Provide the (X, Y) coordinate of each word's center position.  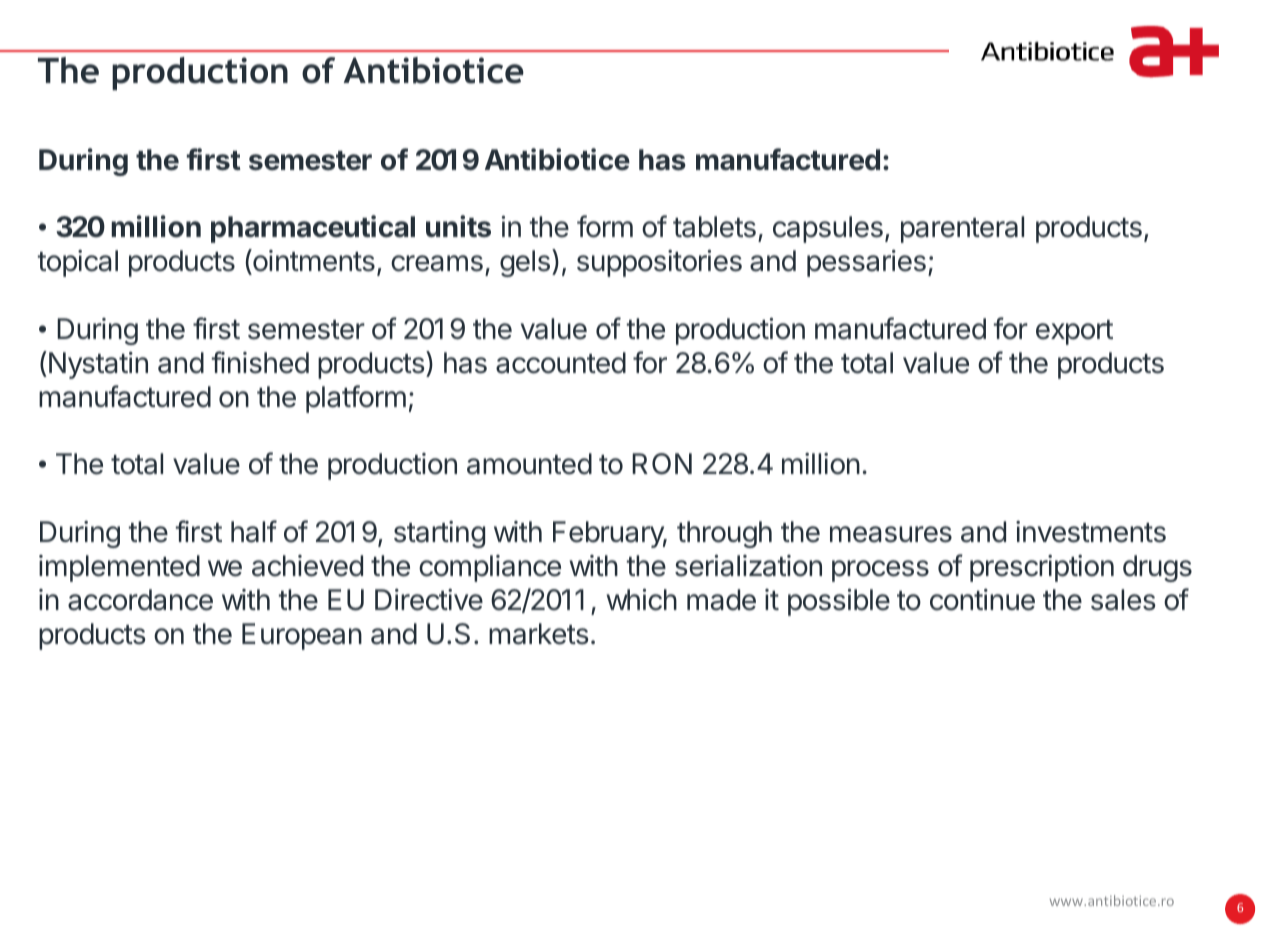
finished (260, 362)
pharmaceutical (313, 229)
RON (662, 464)
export (1074, 332)
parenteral (962, 229)
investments (1091, 532)
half (254, 531)
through (724, 534)
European (302, 636)
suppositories (659, 263)
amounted (529, 464)
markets (539, 634)
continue (982, 600)
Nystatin (98, 365)
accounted (561, 363)
